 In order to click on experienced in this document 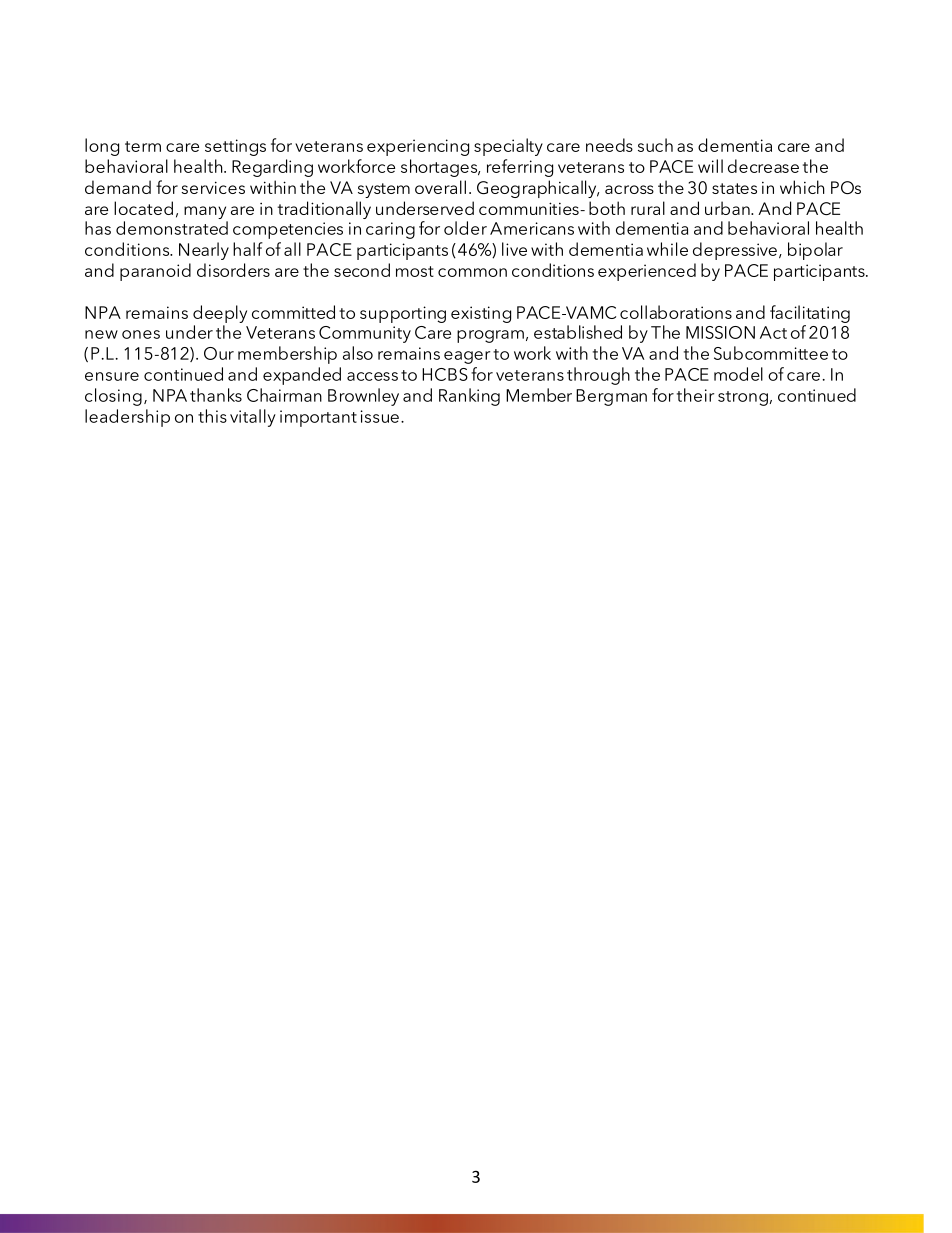, I will do `click(647, 272)`.
